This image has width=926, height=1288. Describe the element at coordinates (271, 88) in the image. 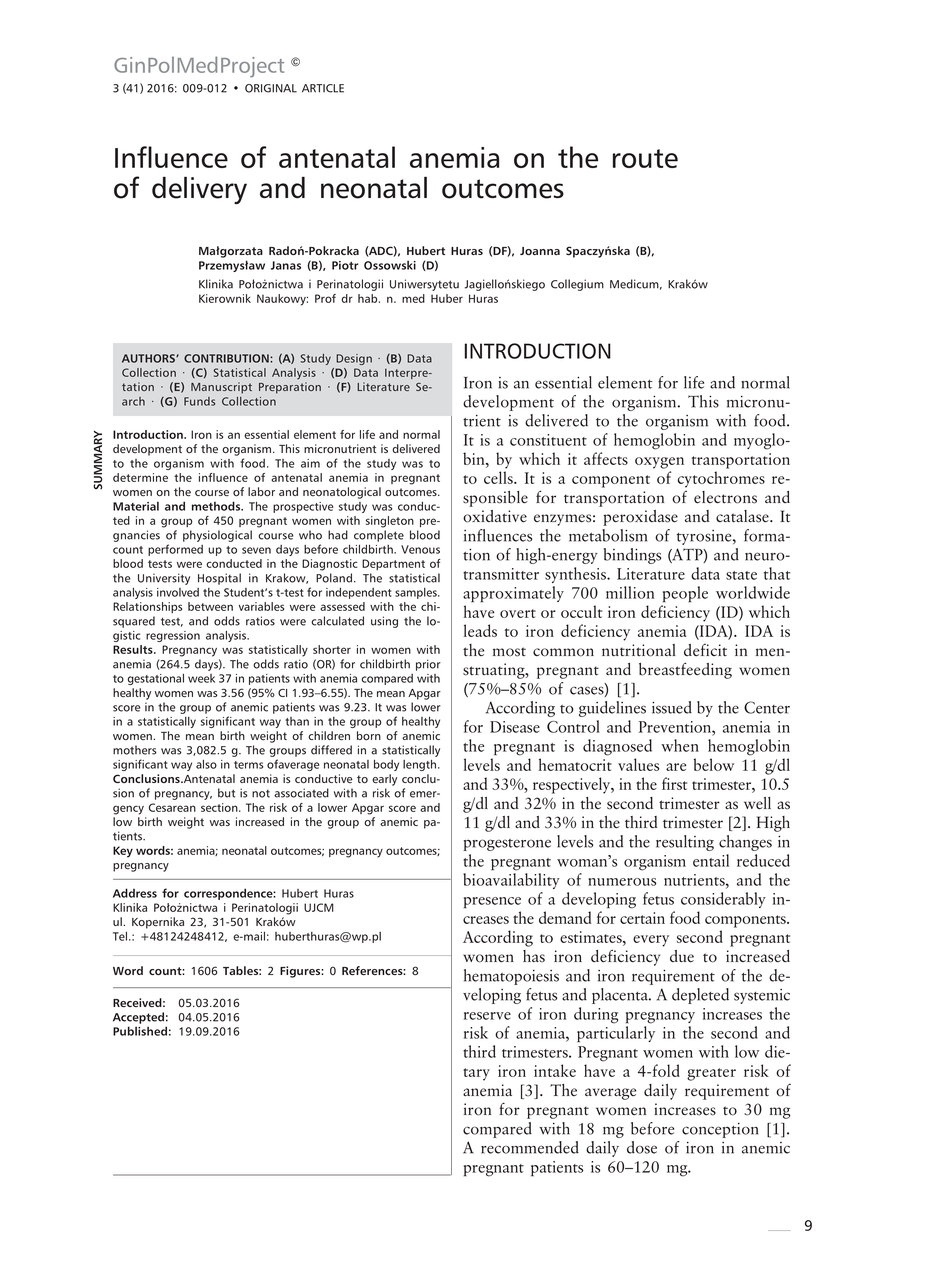

I see `ORIGINAL` at that location.
